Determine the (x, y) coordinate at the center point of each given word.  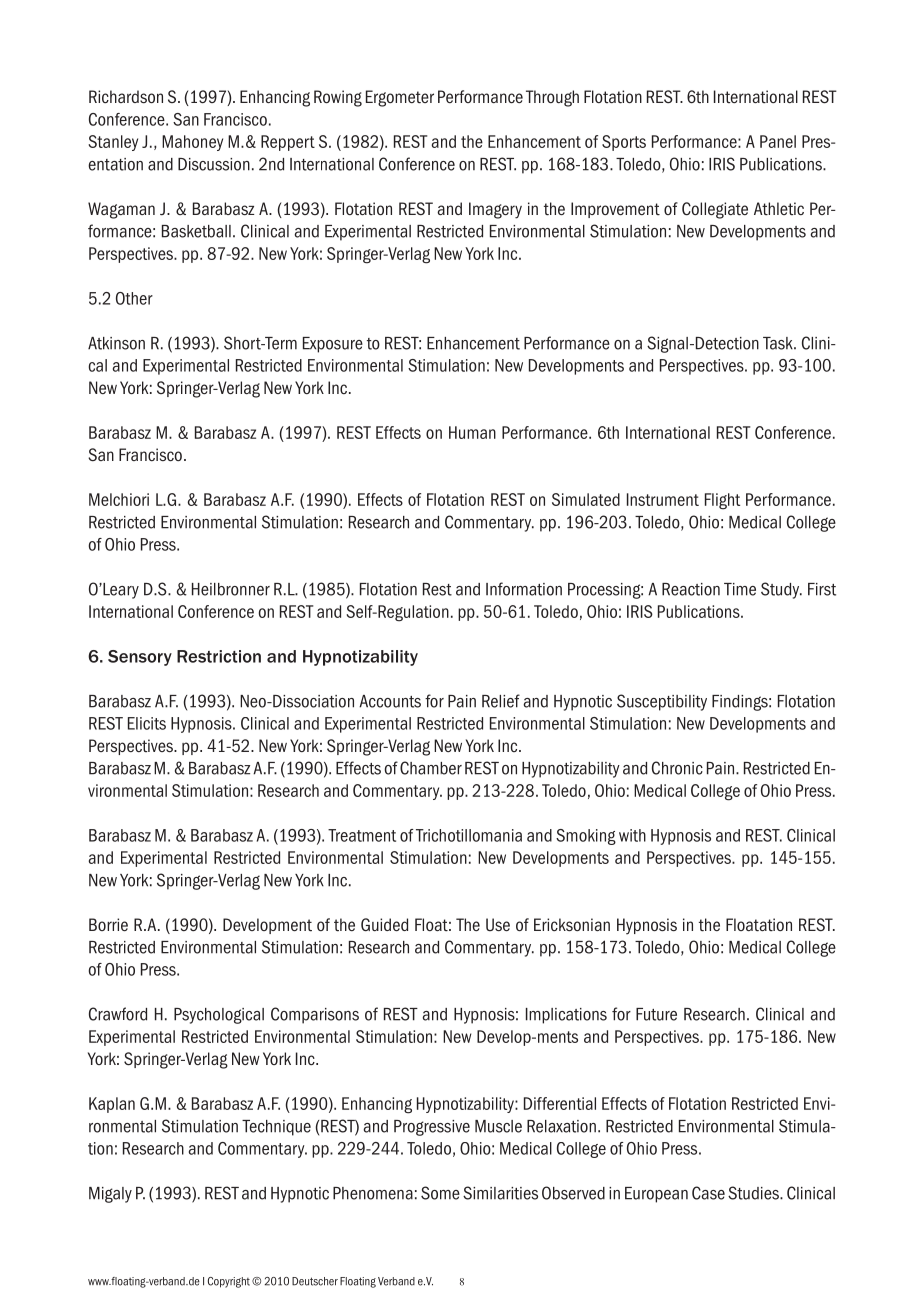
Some (440, 1193)
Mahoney (192, 143)
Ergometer (400, 98)
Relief (501, 701)
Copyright (229, 1282)
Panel (778, 141)
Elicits (147, 723)
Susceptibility (662, 702)
